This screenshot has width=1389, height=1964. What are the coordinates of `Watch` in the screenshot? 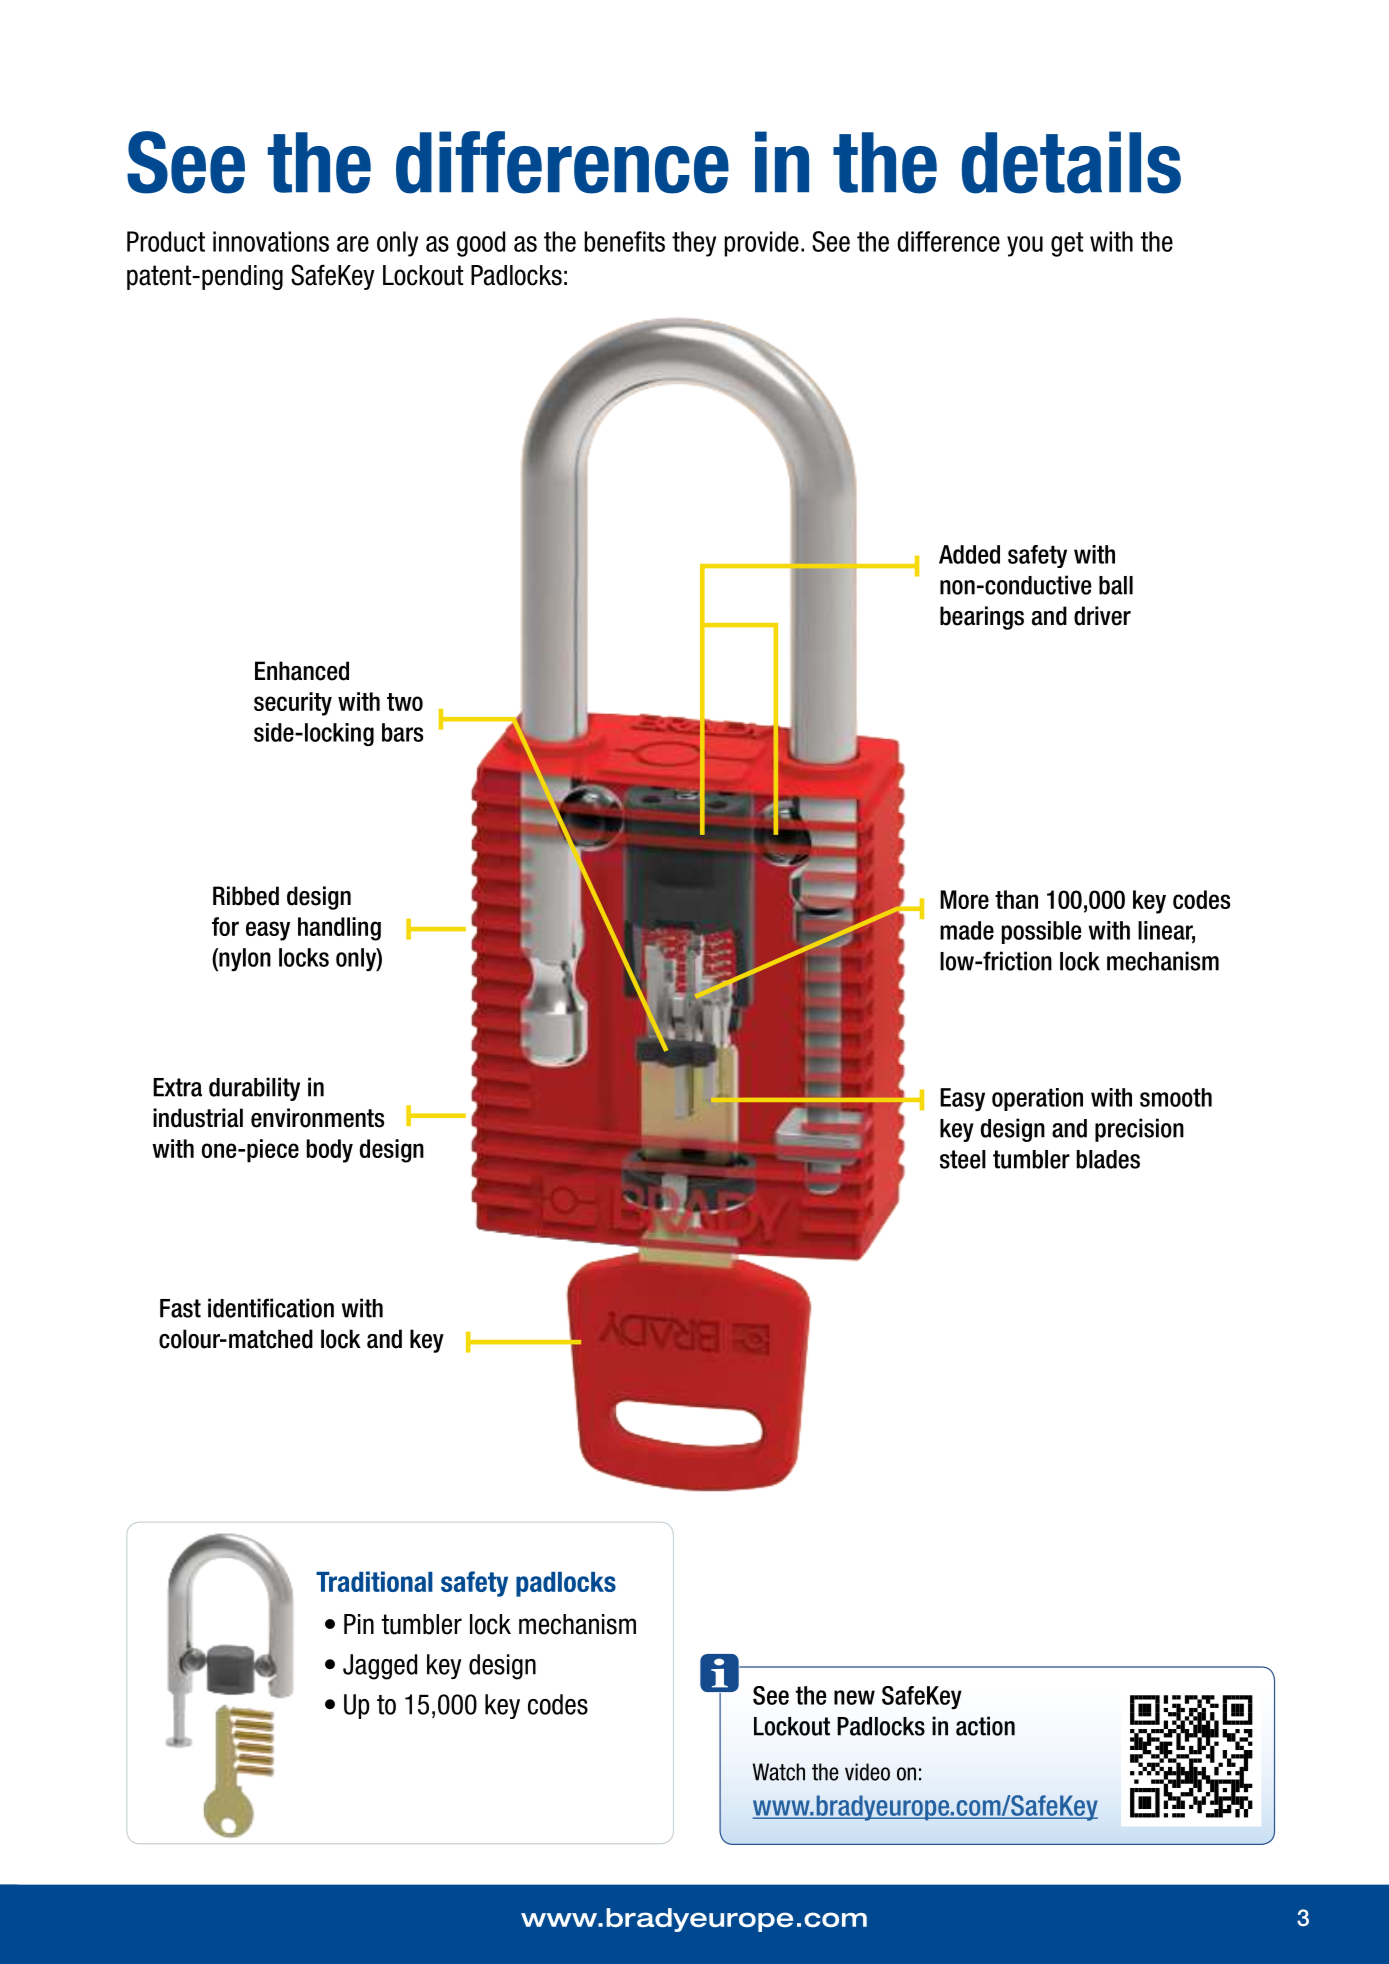 It's located at (779, 1772).
